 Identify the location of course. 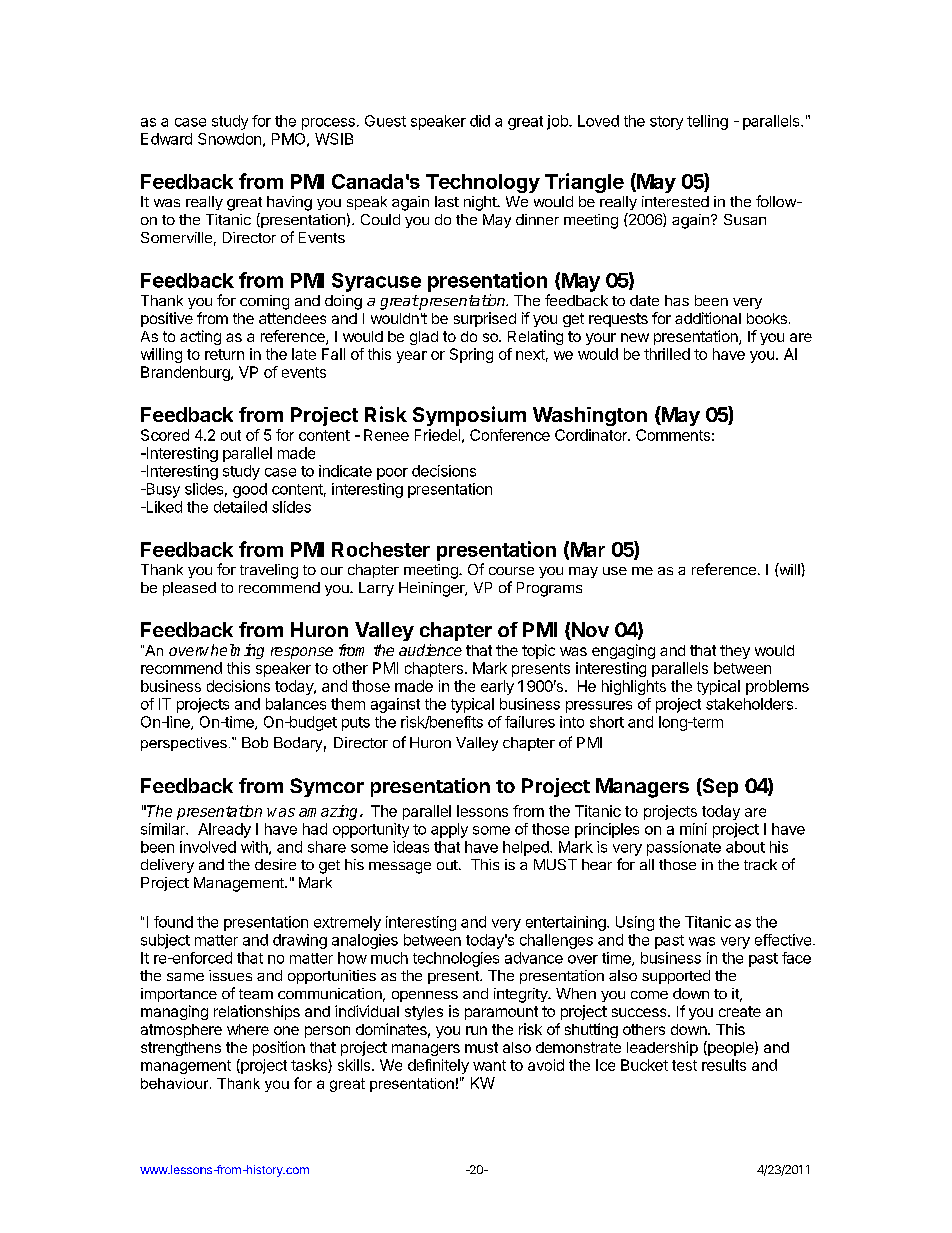
(511, 571).
